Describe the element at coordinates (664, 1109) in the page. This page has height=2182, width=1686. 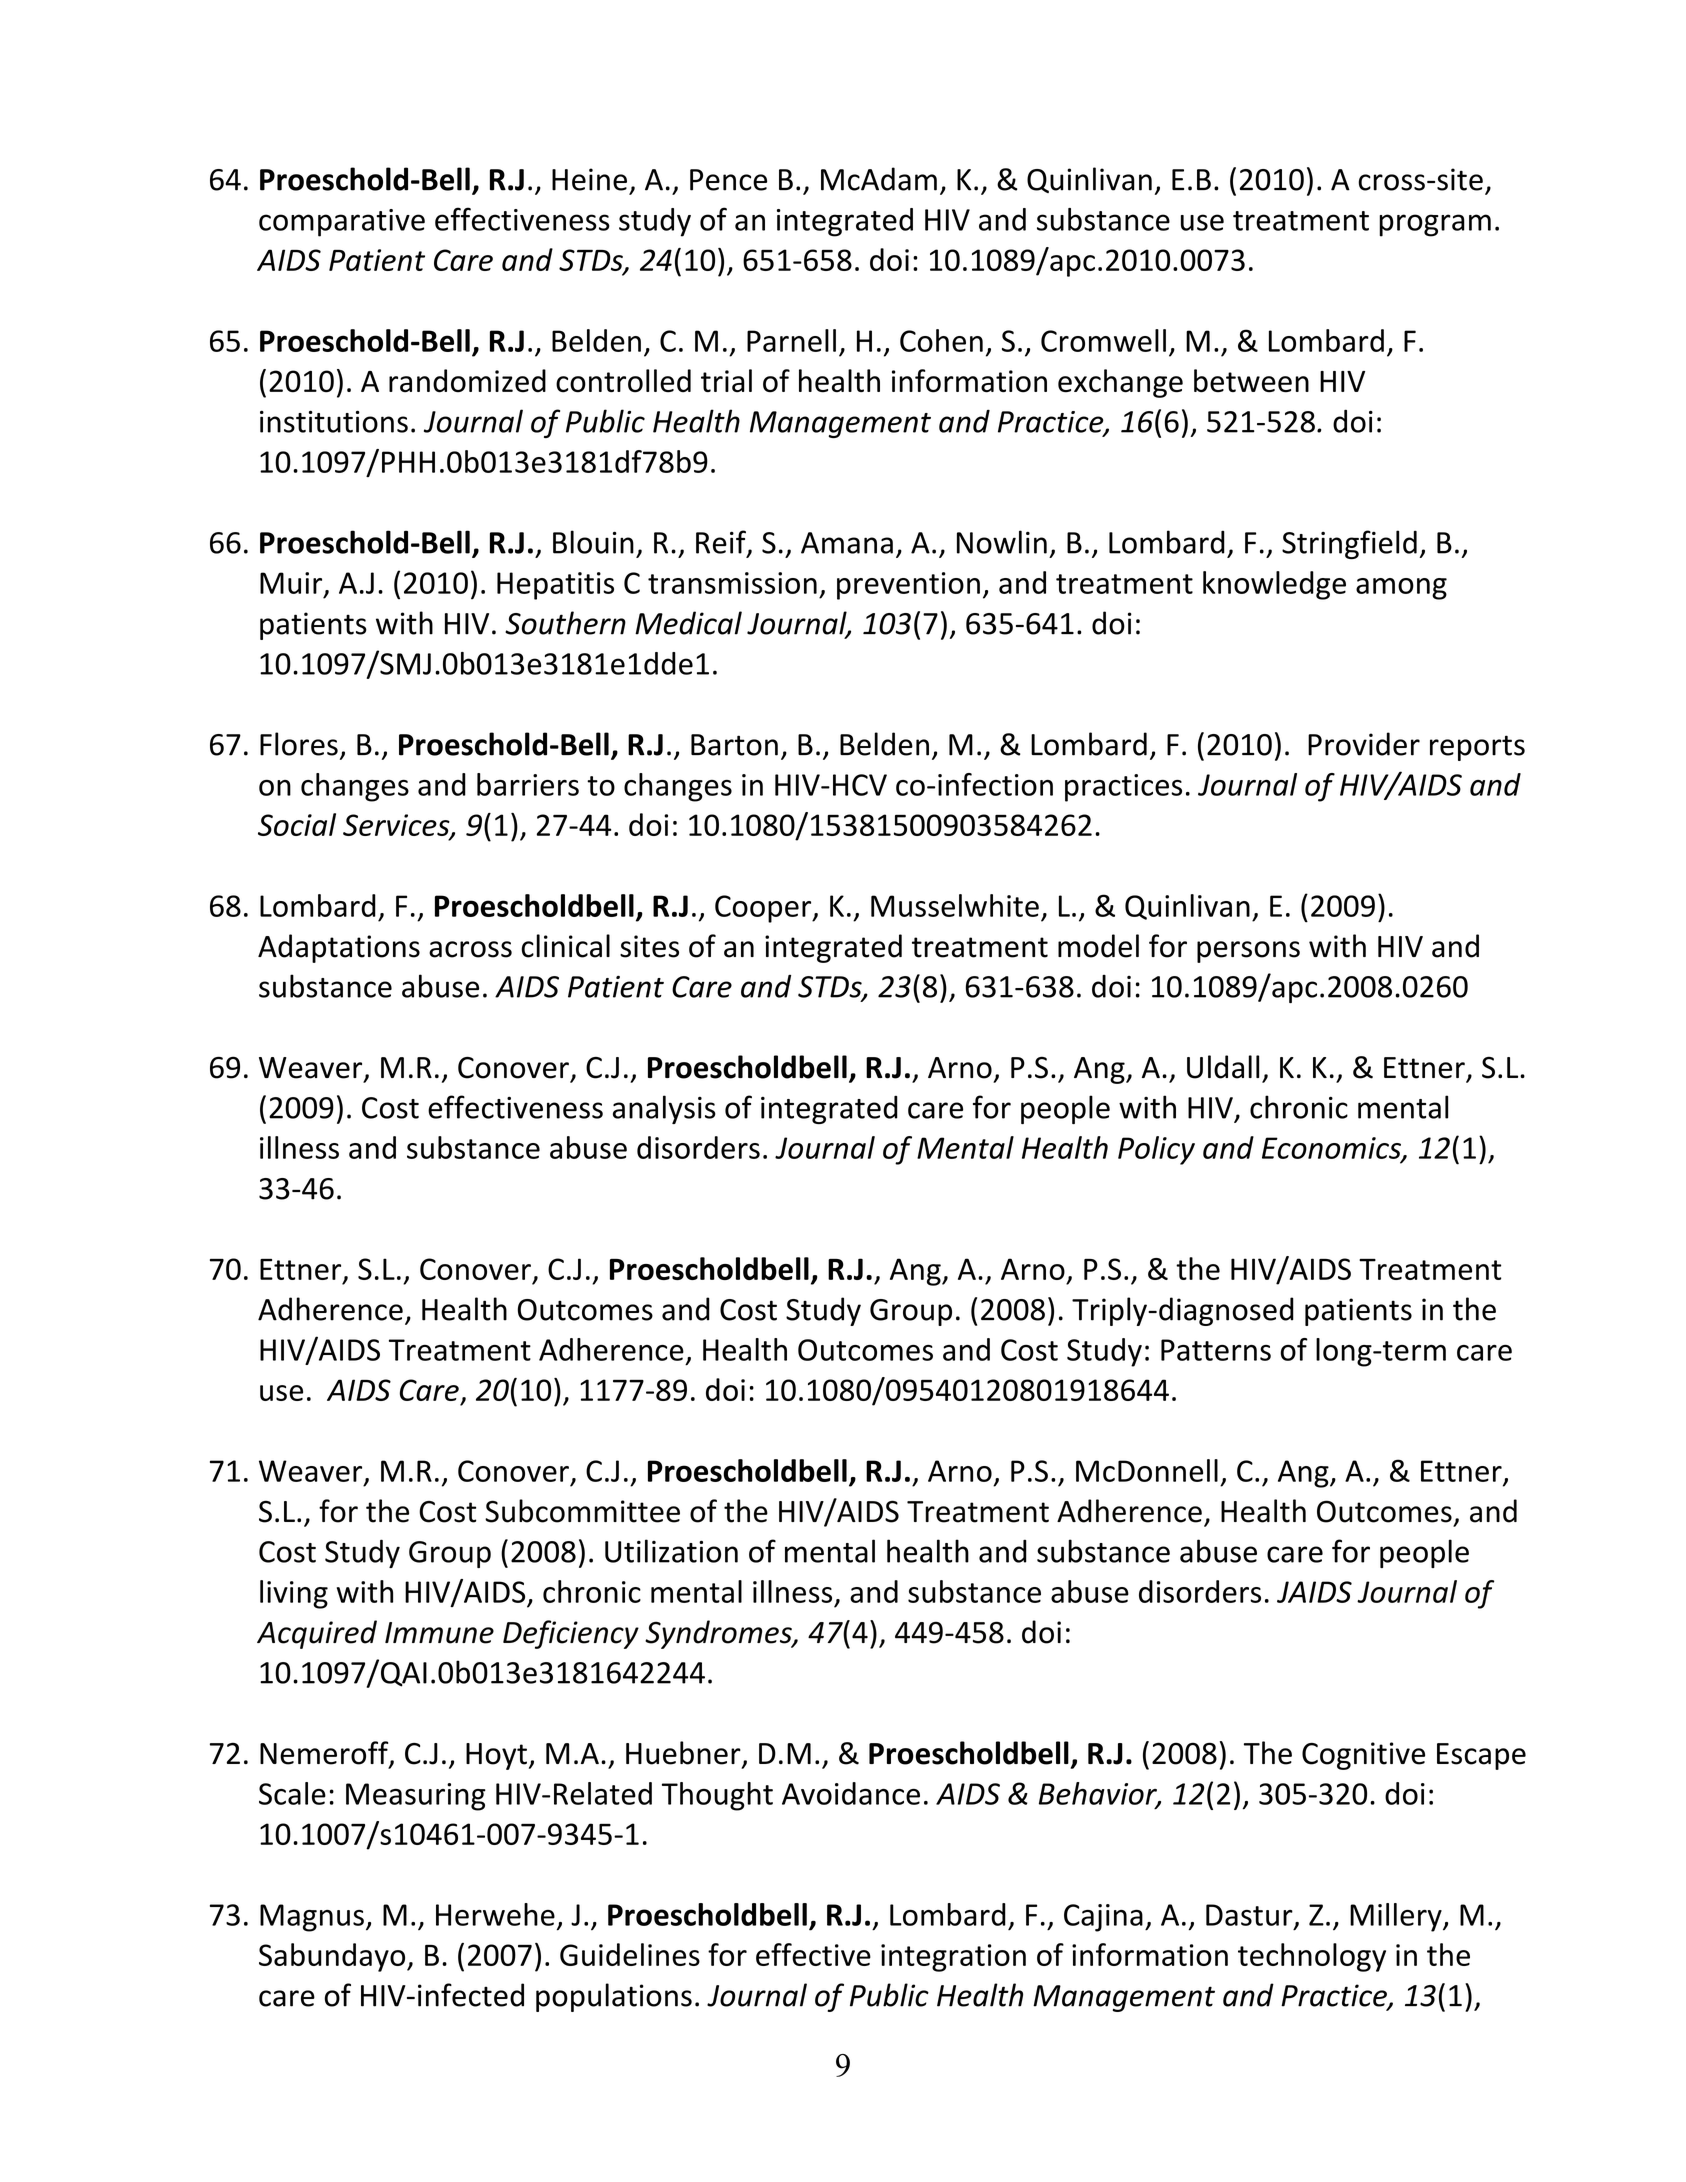
I see `analysis` at that location.
